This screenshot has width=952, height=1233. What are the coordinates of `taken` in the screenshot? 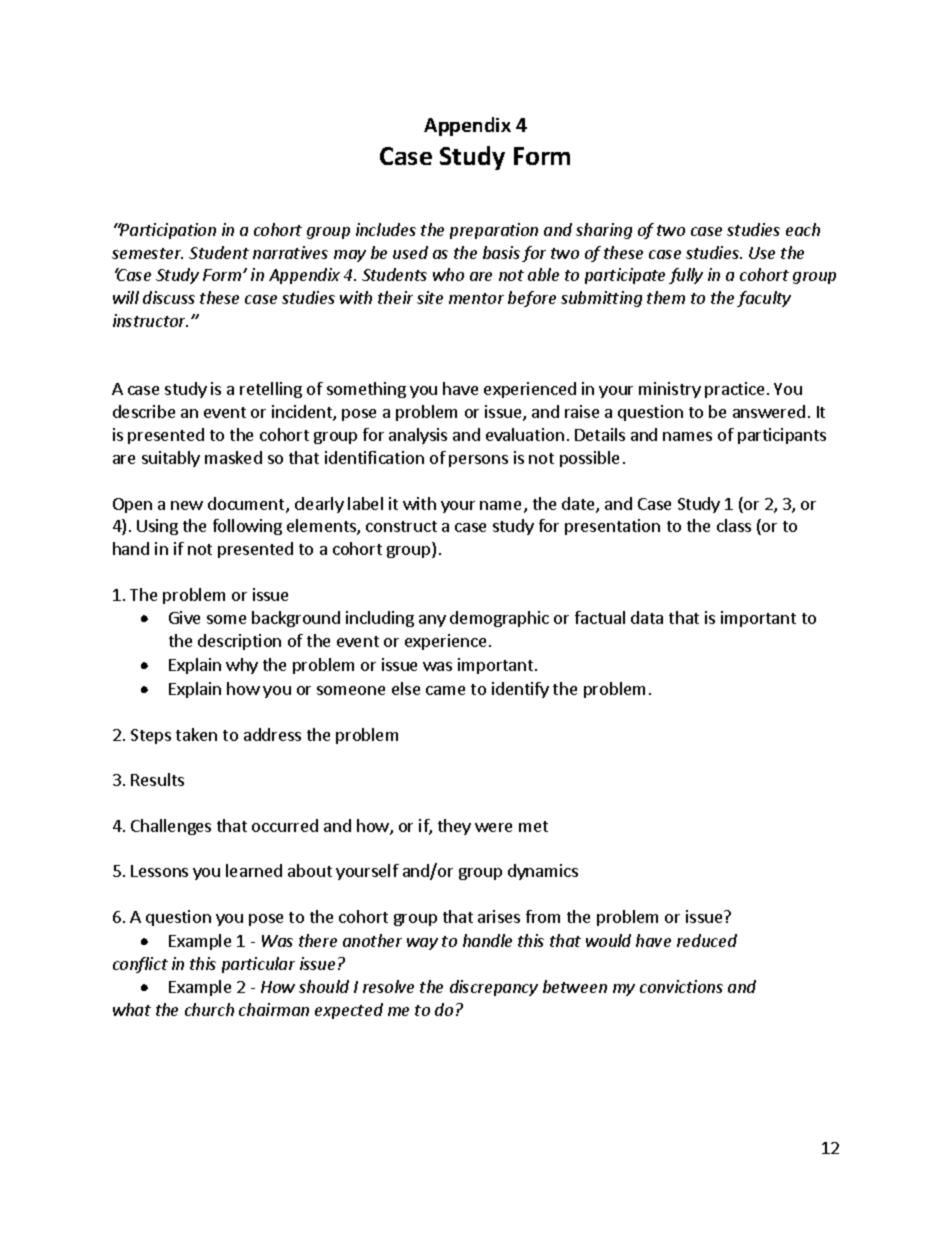 It's located at (196, 734).
